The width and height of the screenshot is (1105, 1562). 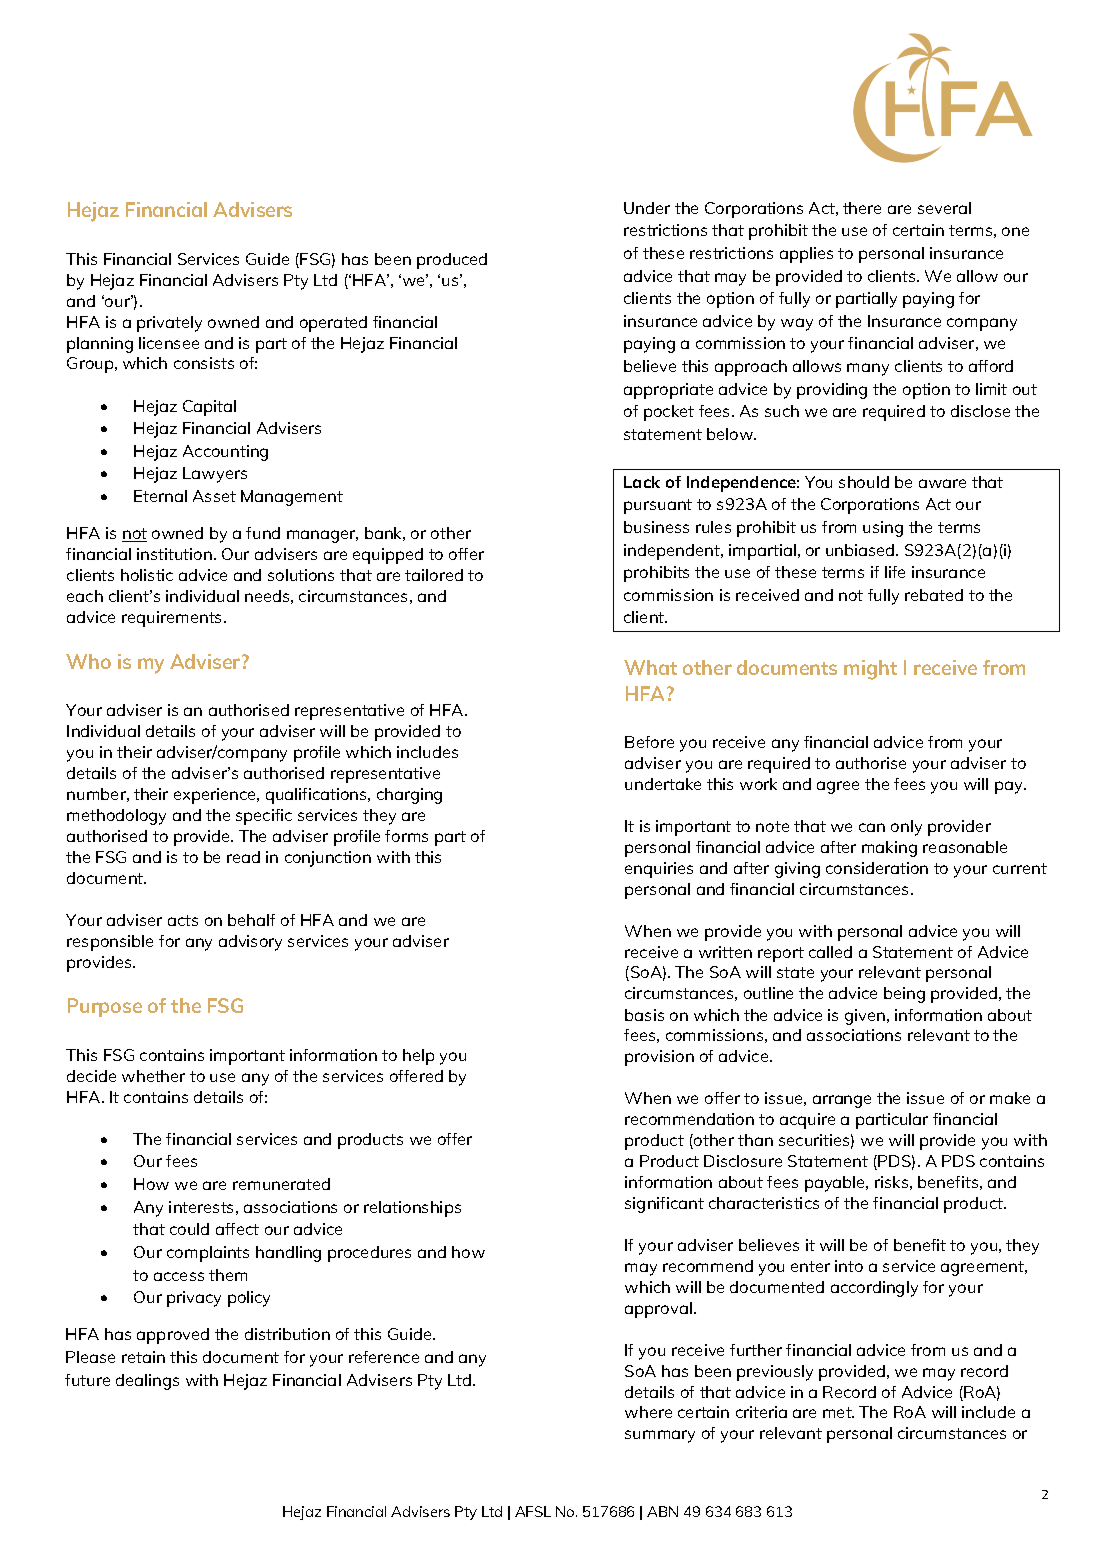 What do you see at coordinates (660, 1436) in the screenshot?
I see `summary` at bounding box center [660, 1436].
